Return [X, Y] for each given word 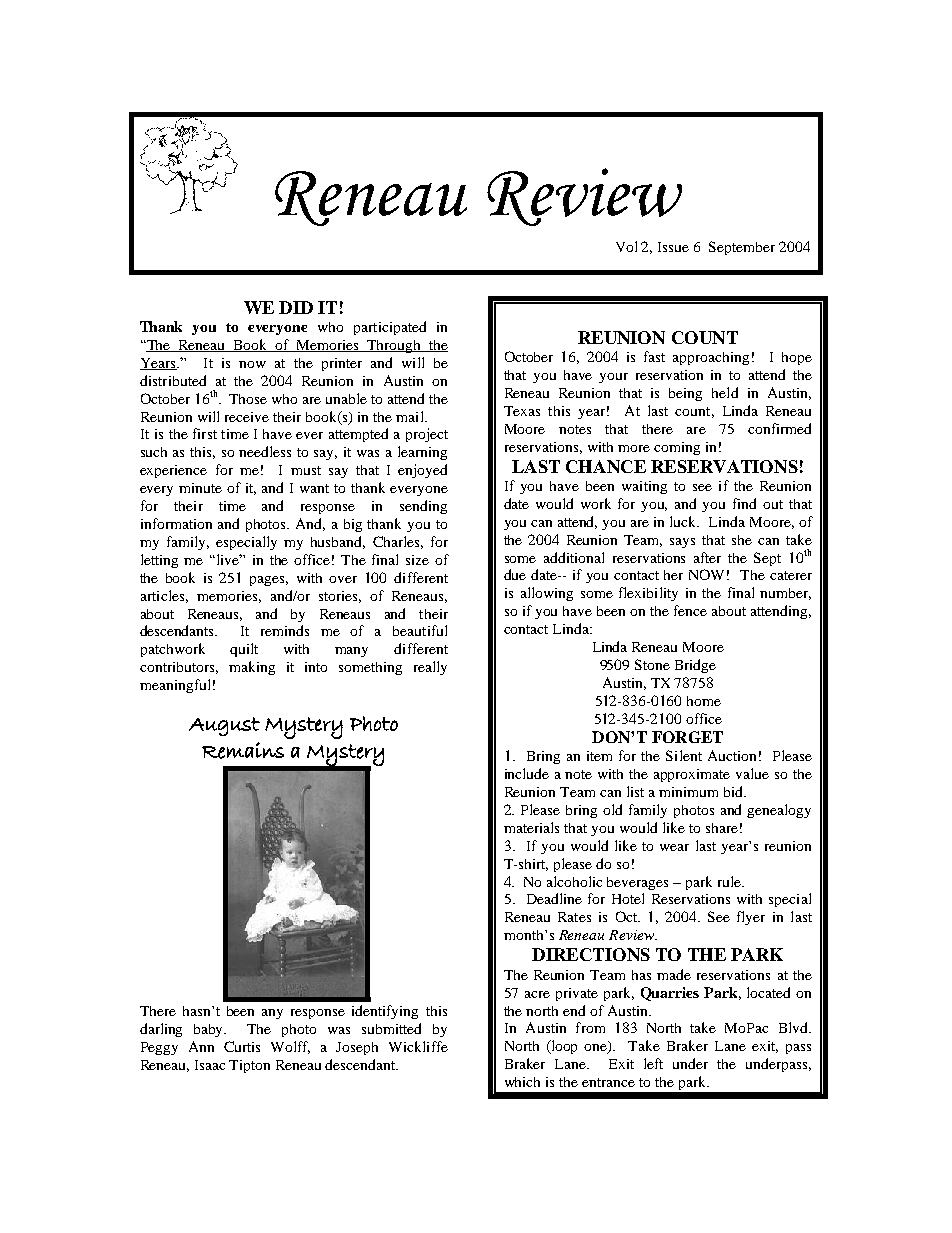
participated [390, 328]
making [252, 668]
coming [677, 448]
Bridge [695, 666]
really [430, 668]
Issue [673, 247]
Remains [243, 750]
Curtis [242, 1046]
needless [265, 451]
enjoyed [422, 471]
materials [531, 827]
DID [296, 307]
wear [674, 847]
